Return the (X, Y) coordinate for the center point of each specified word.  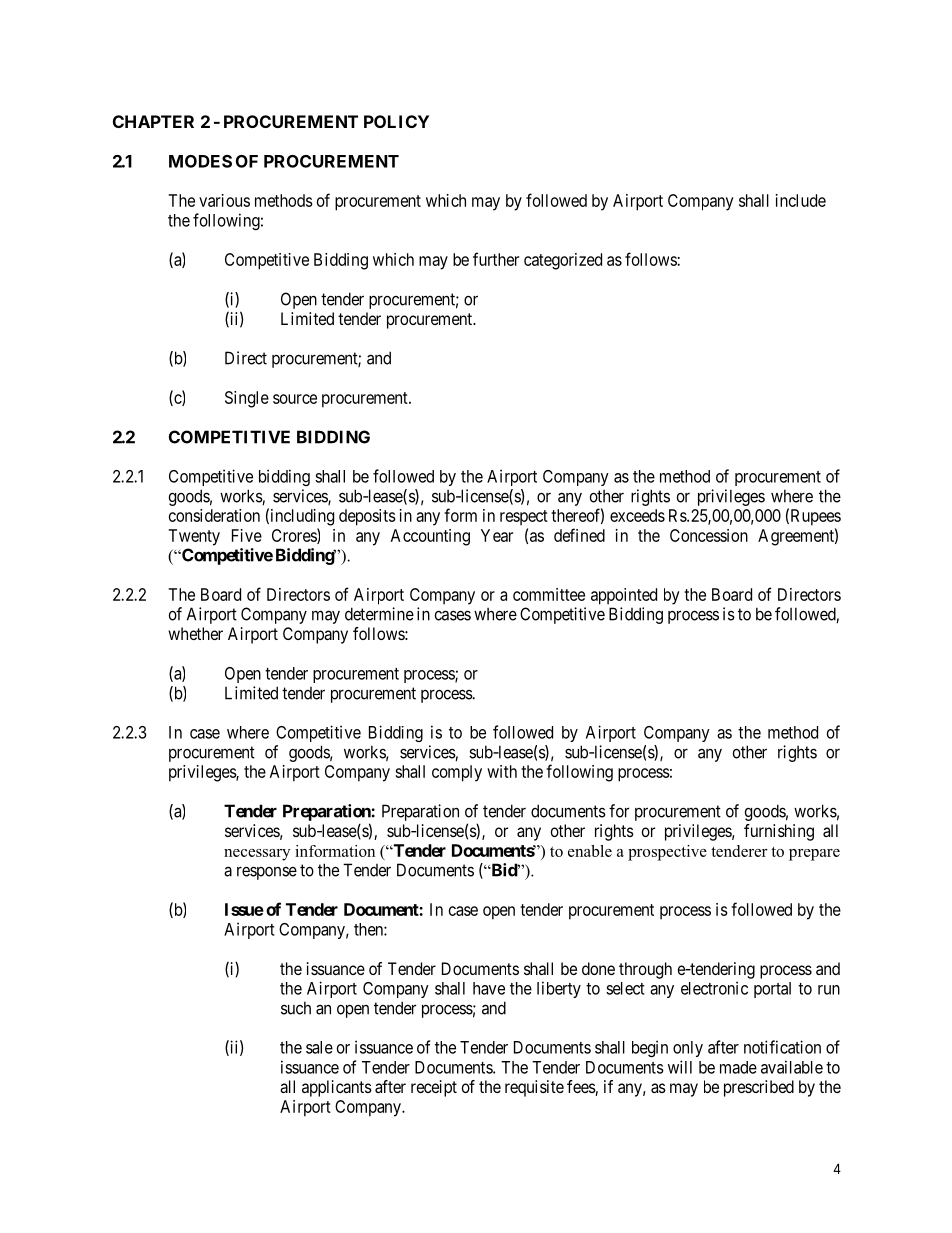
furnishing (779, 832)
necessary (257, 855)
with (502, 771)
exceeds (637, 515)
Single (247, 399)
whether (195, 633)
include (801, 200)
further (496, 259)
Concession (709, 535)
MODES (200, 161)
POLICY (396, 121)
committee (549, 594)
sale (319, 1047)
